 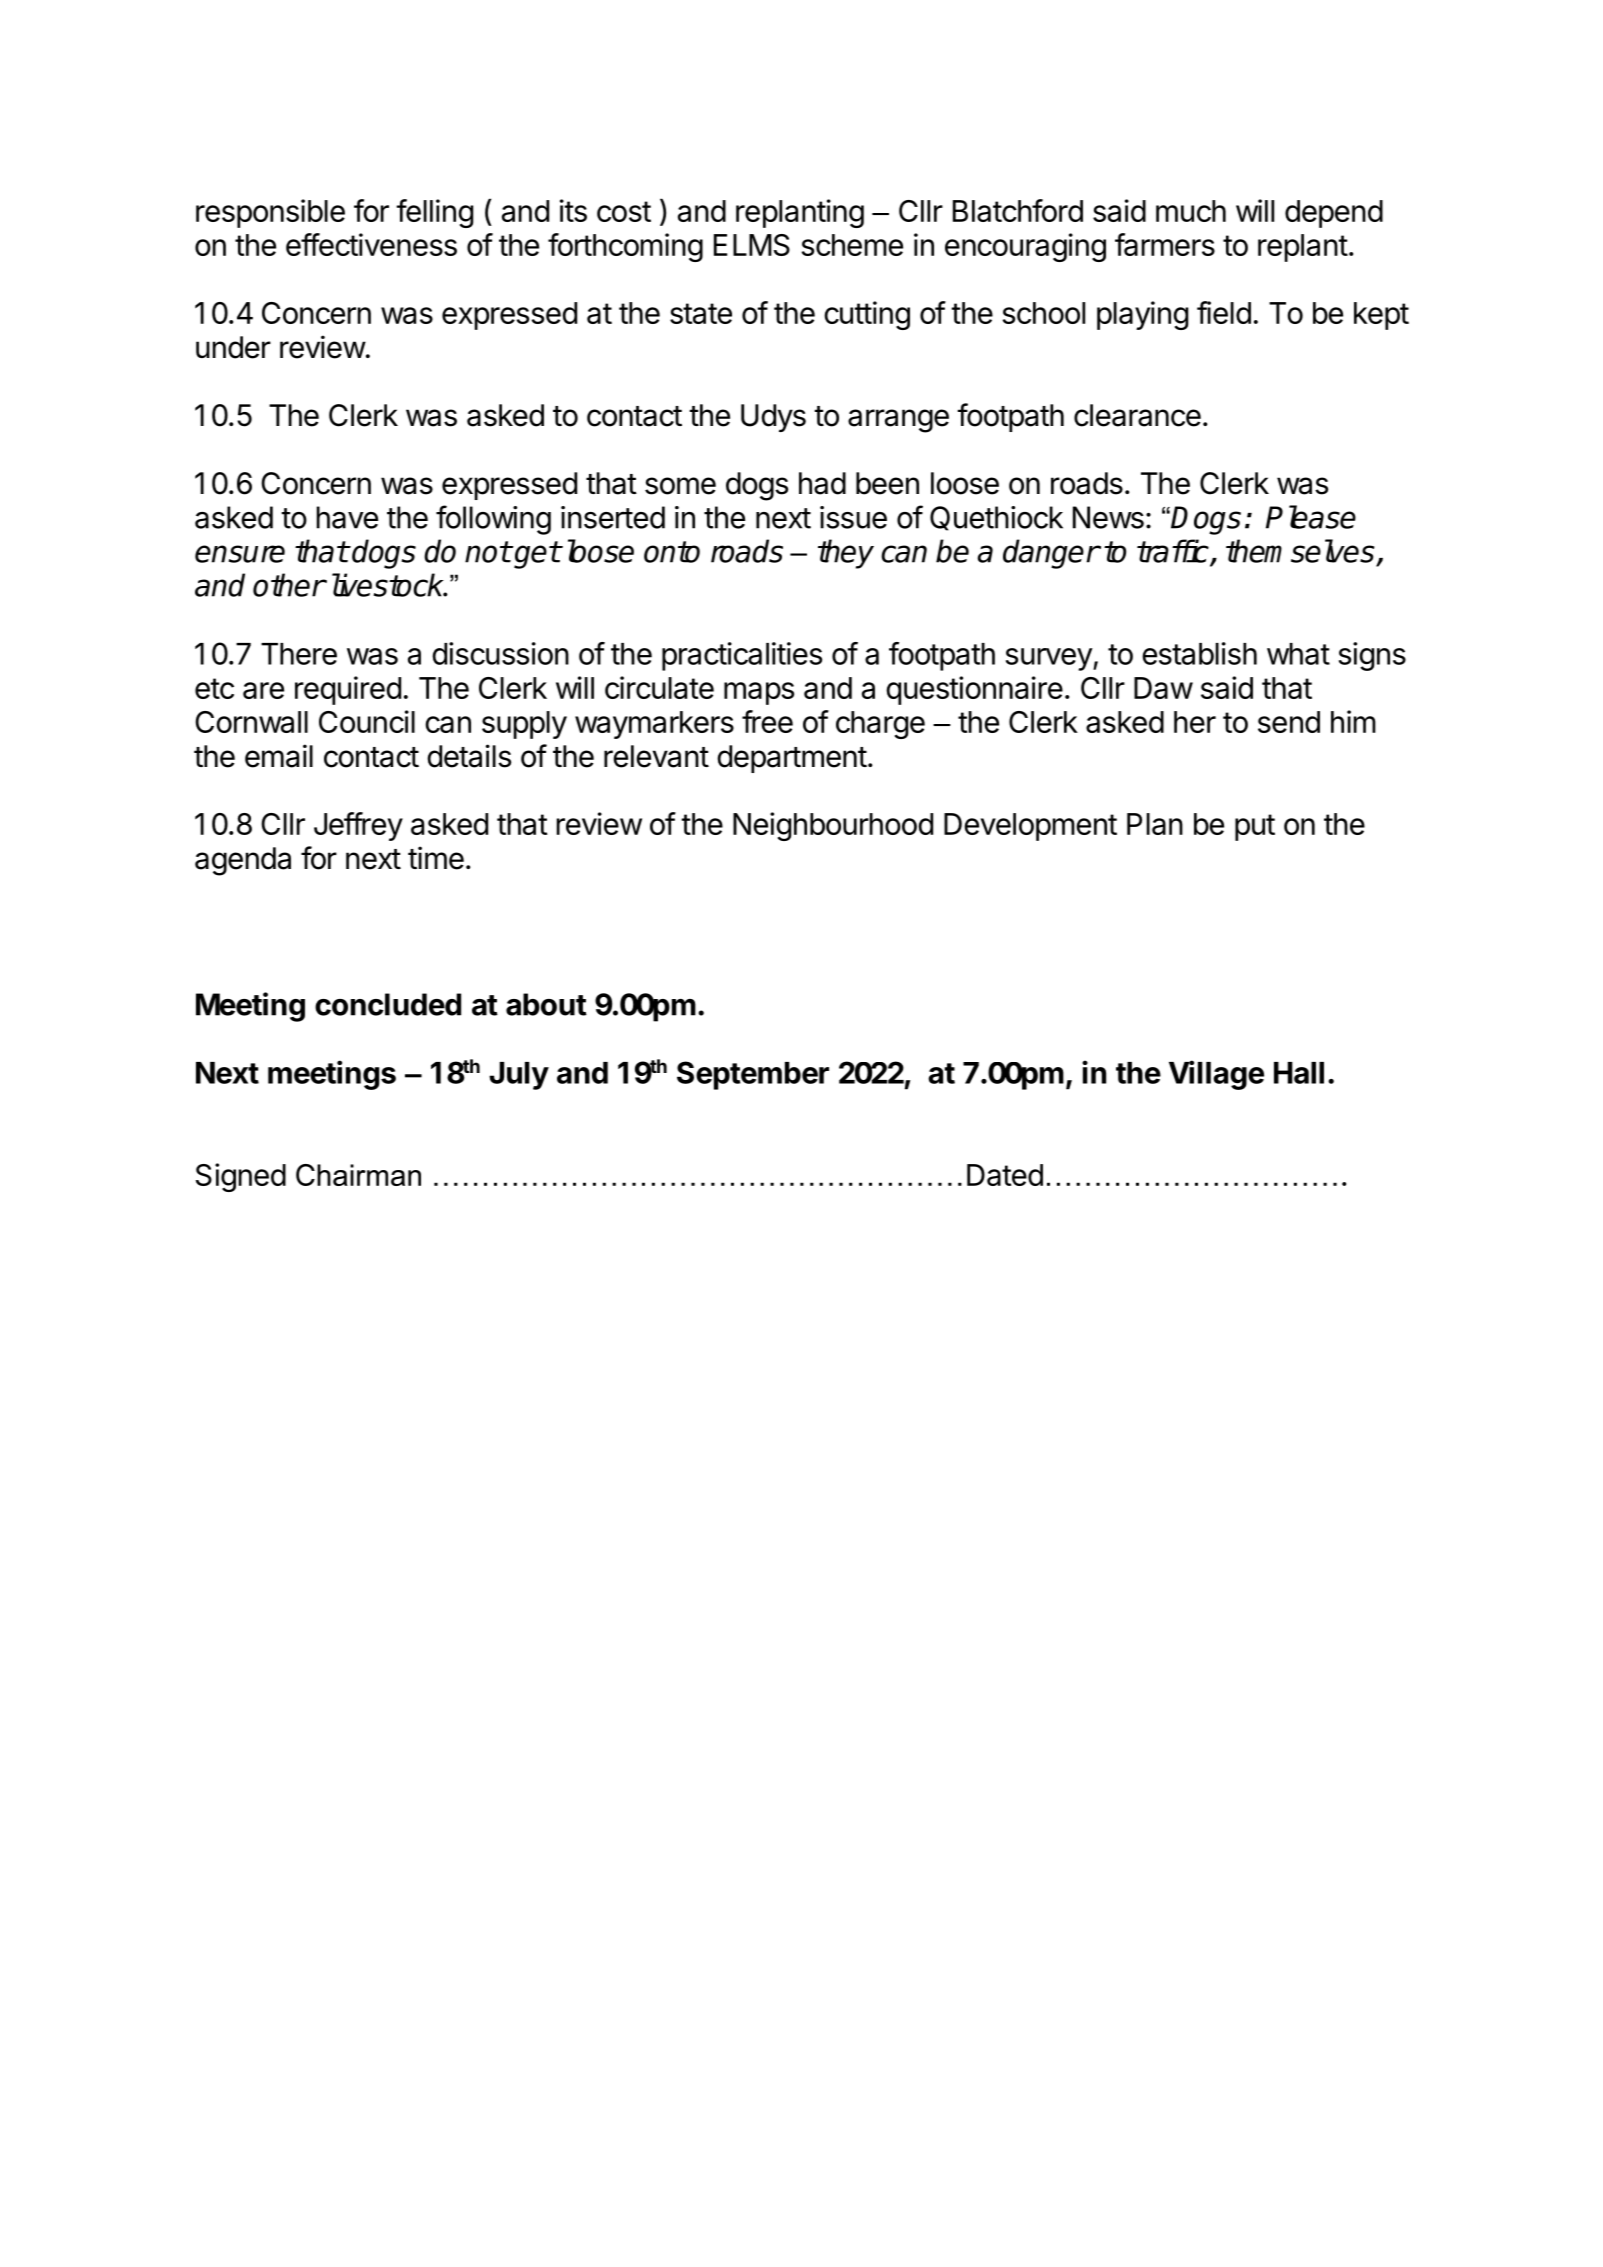 What do you see at coordinates (347, 517) in the screenshot?
I see `have` at bounding box center [347, 517].
